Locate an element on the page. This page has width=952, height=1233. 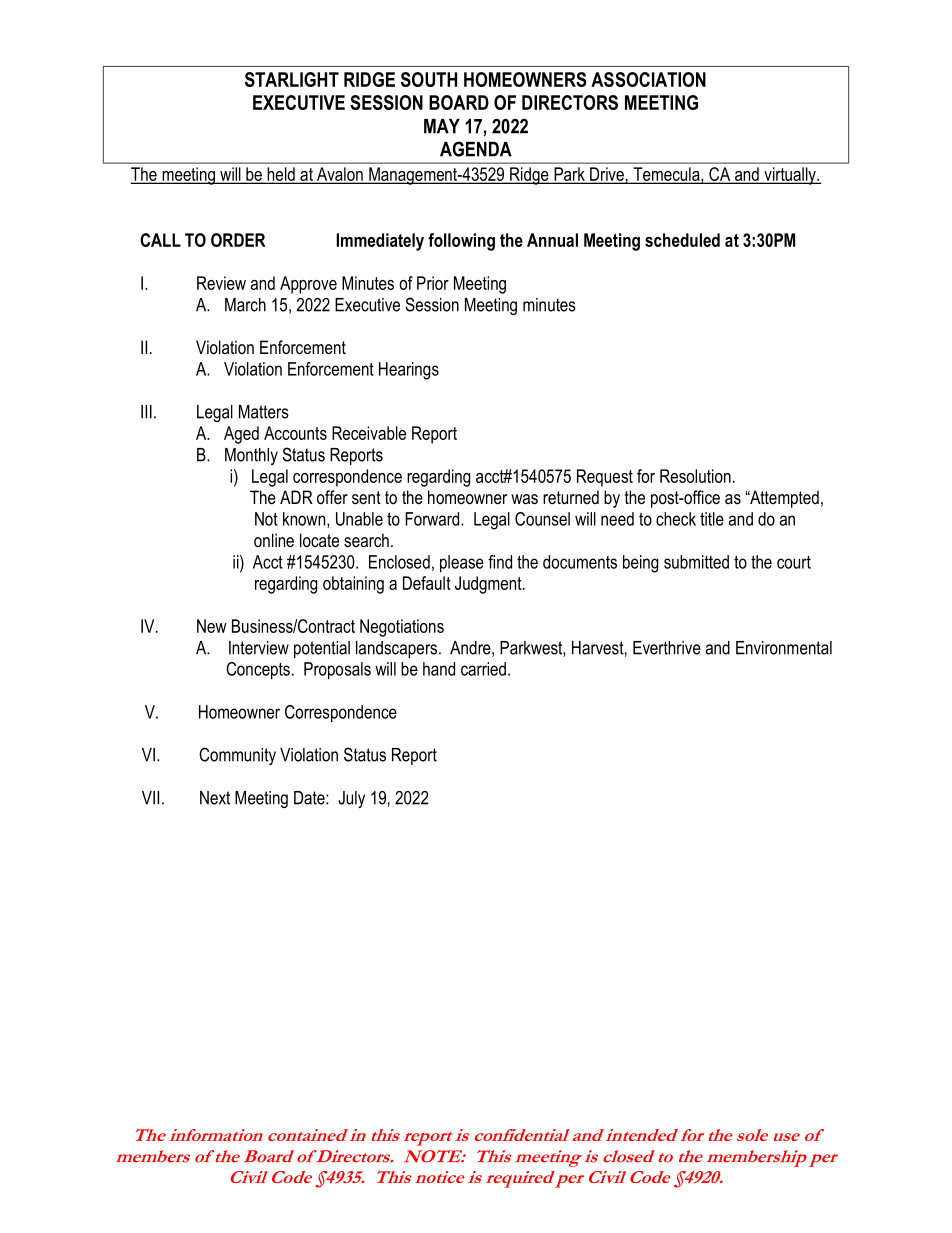
July is located at coordinates (351, 799).
